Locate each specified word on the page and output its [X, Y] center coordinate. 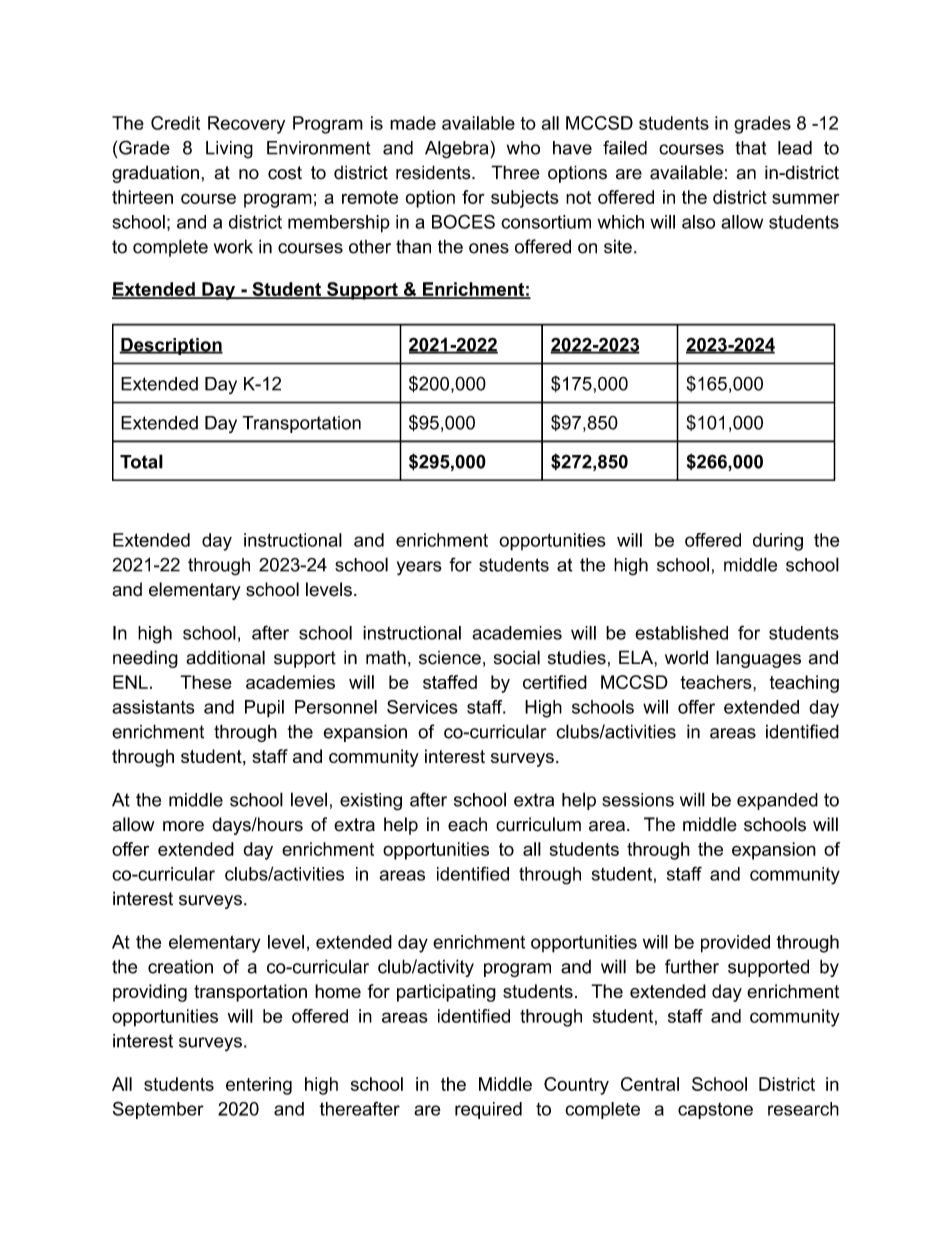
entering [259, 1086]
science [450, 658]
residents [434, 172]
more [183, 826]
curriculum [538, 824]
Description [171, 346]
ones [489, 248]
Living [229, 150]
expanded [777, 801]
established [681, 633]
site [618, 246]
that [750, 148]
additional [225, 657]
